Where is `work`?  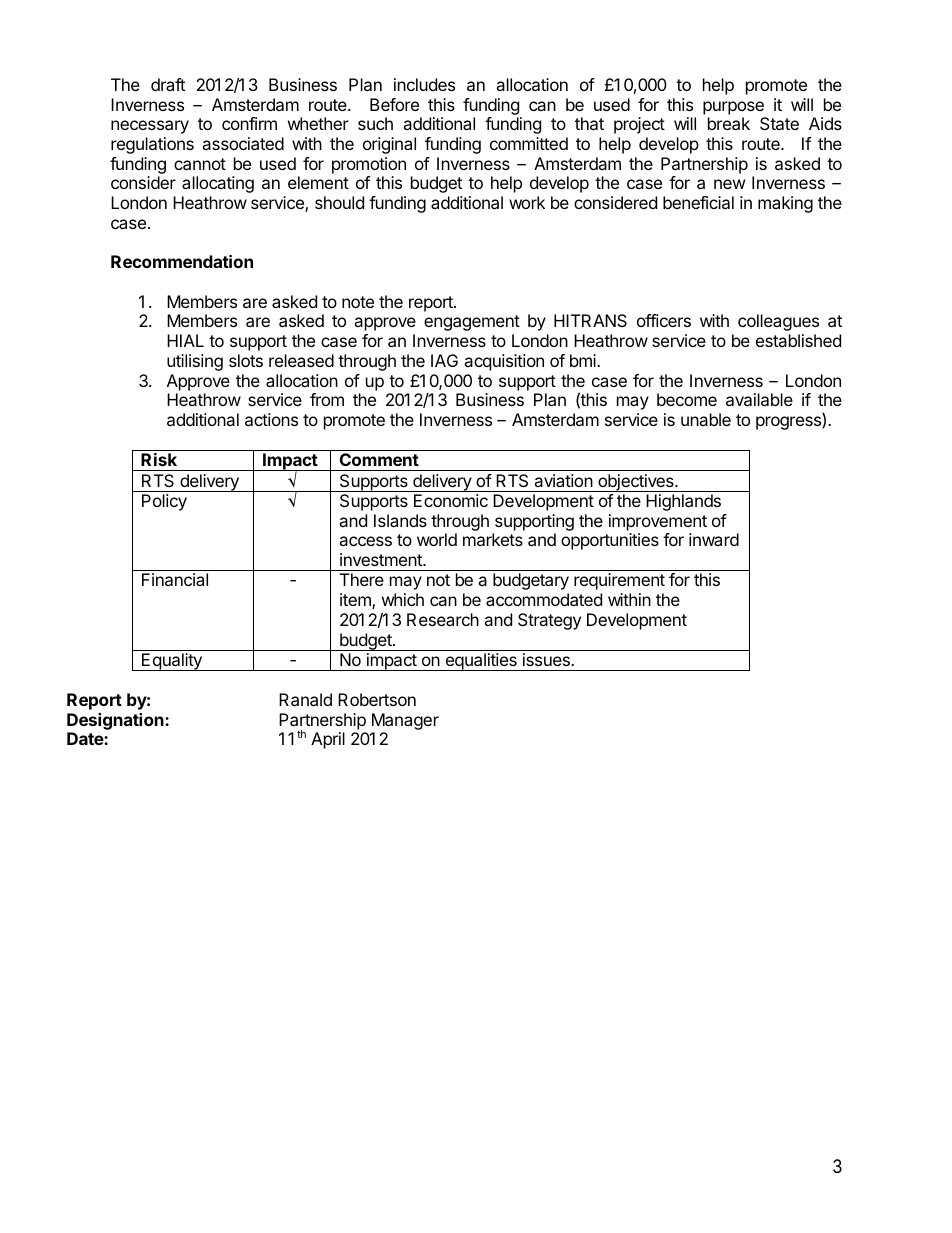
work is located at coordinates (527, 202).
